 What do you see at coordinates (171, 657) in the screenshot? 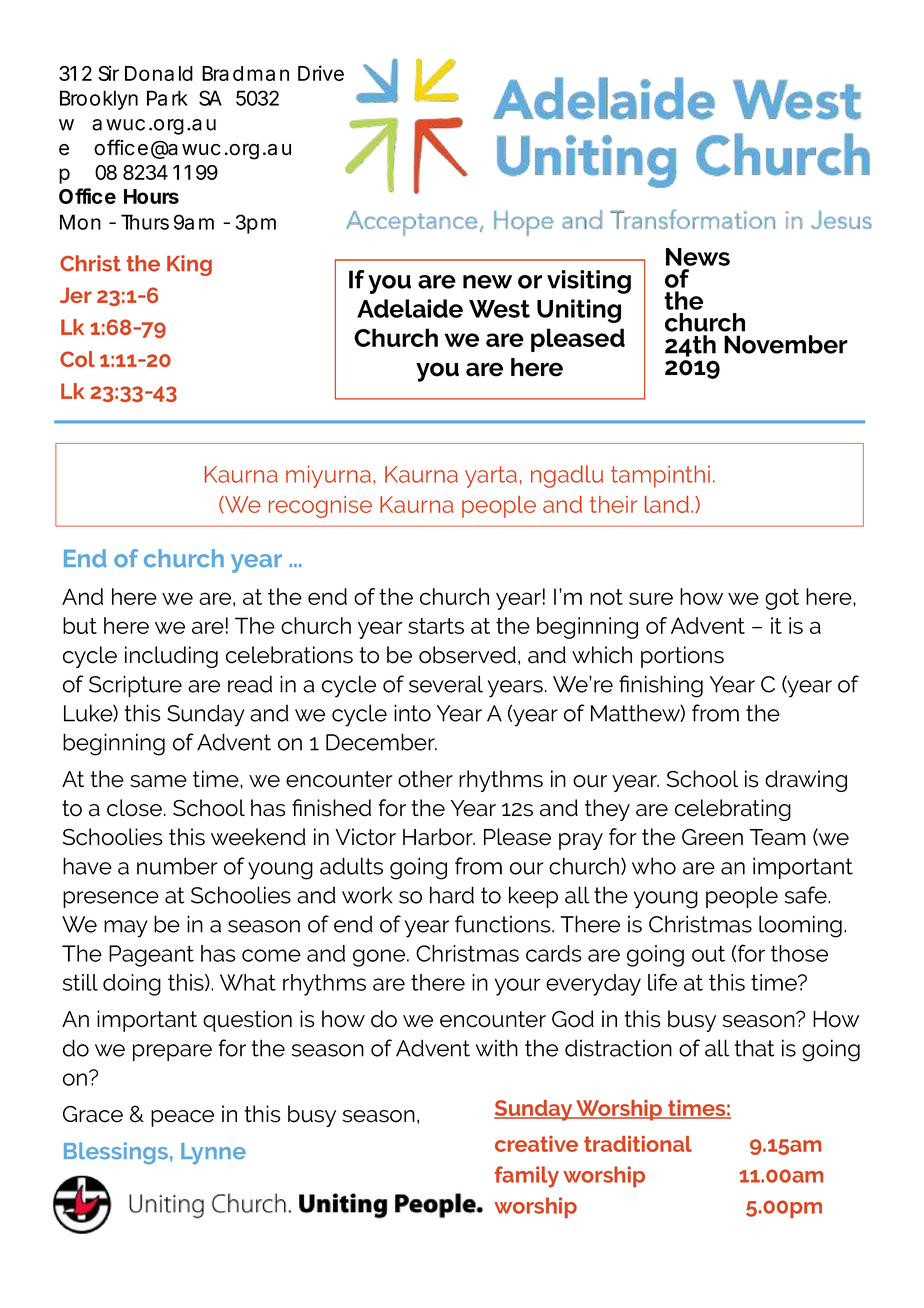
I see `including` at bounding box center [171, 657].
